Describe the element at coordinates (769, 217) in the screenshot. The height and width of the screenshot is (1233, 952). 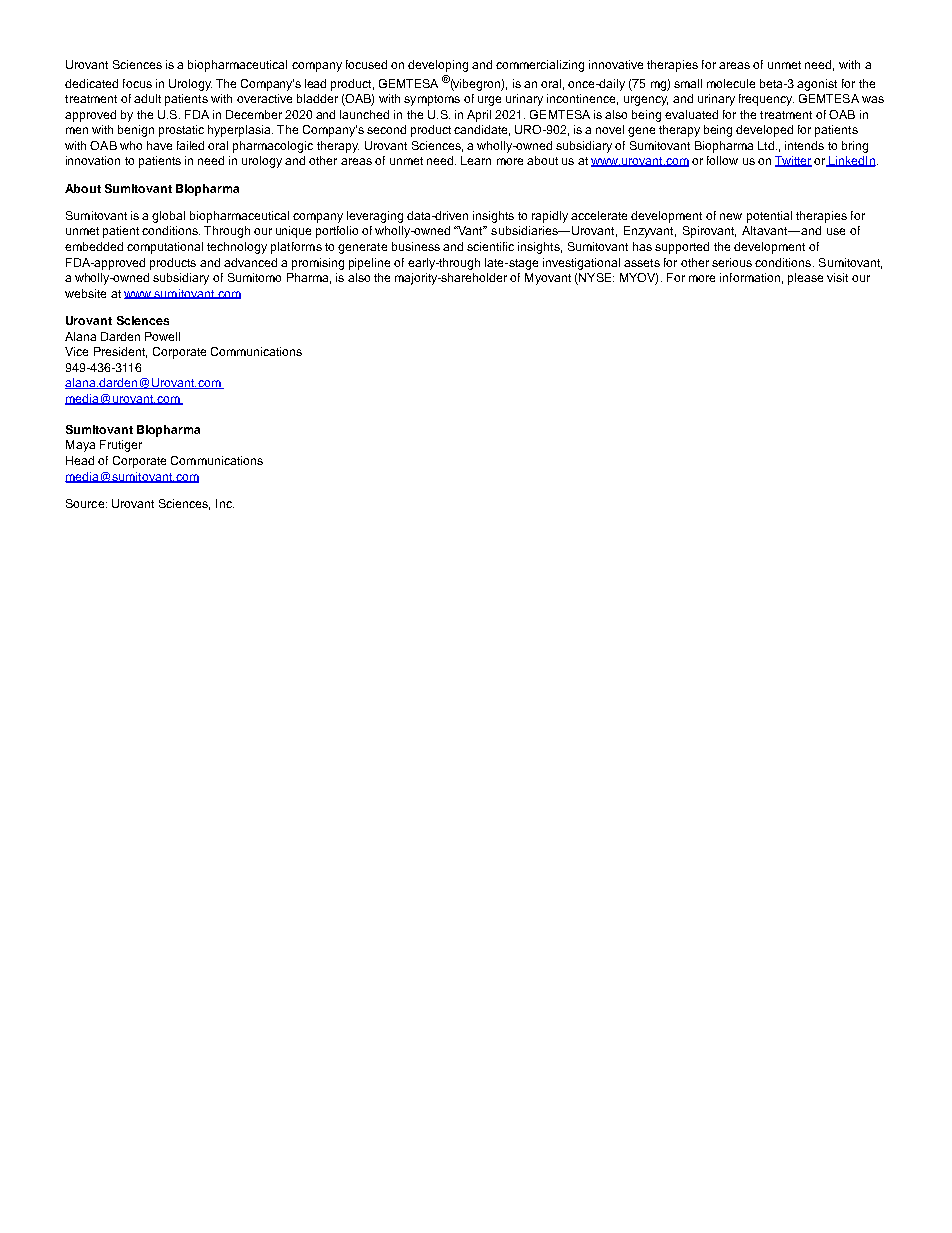
I see `potential` at that location.
